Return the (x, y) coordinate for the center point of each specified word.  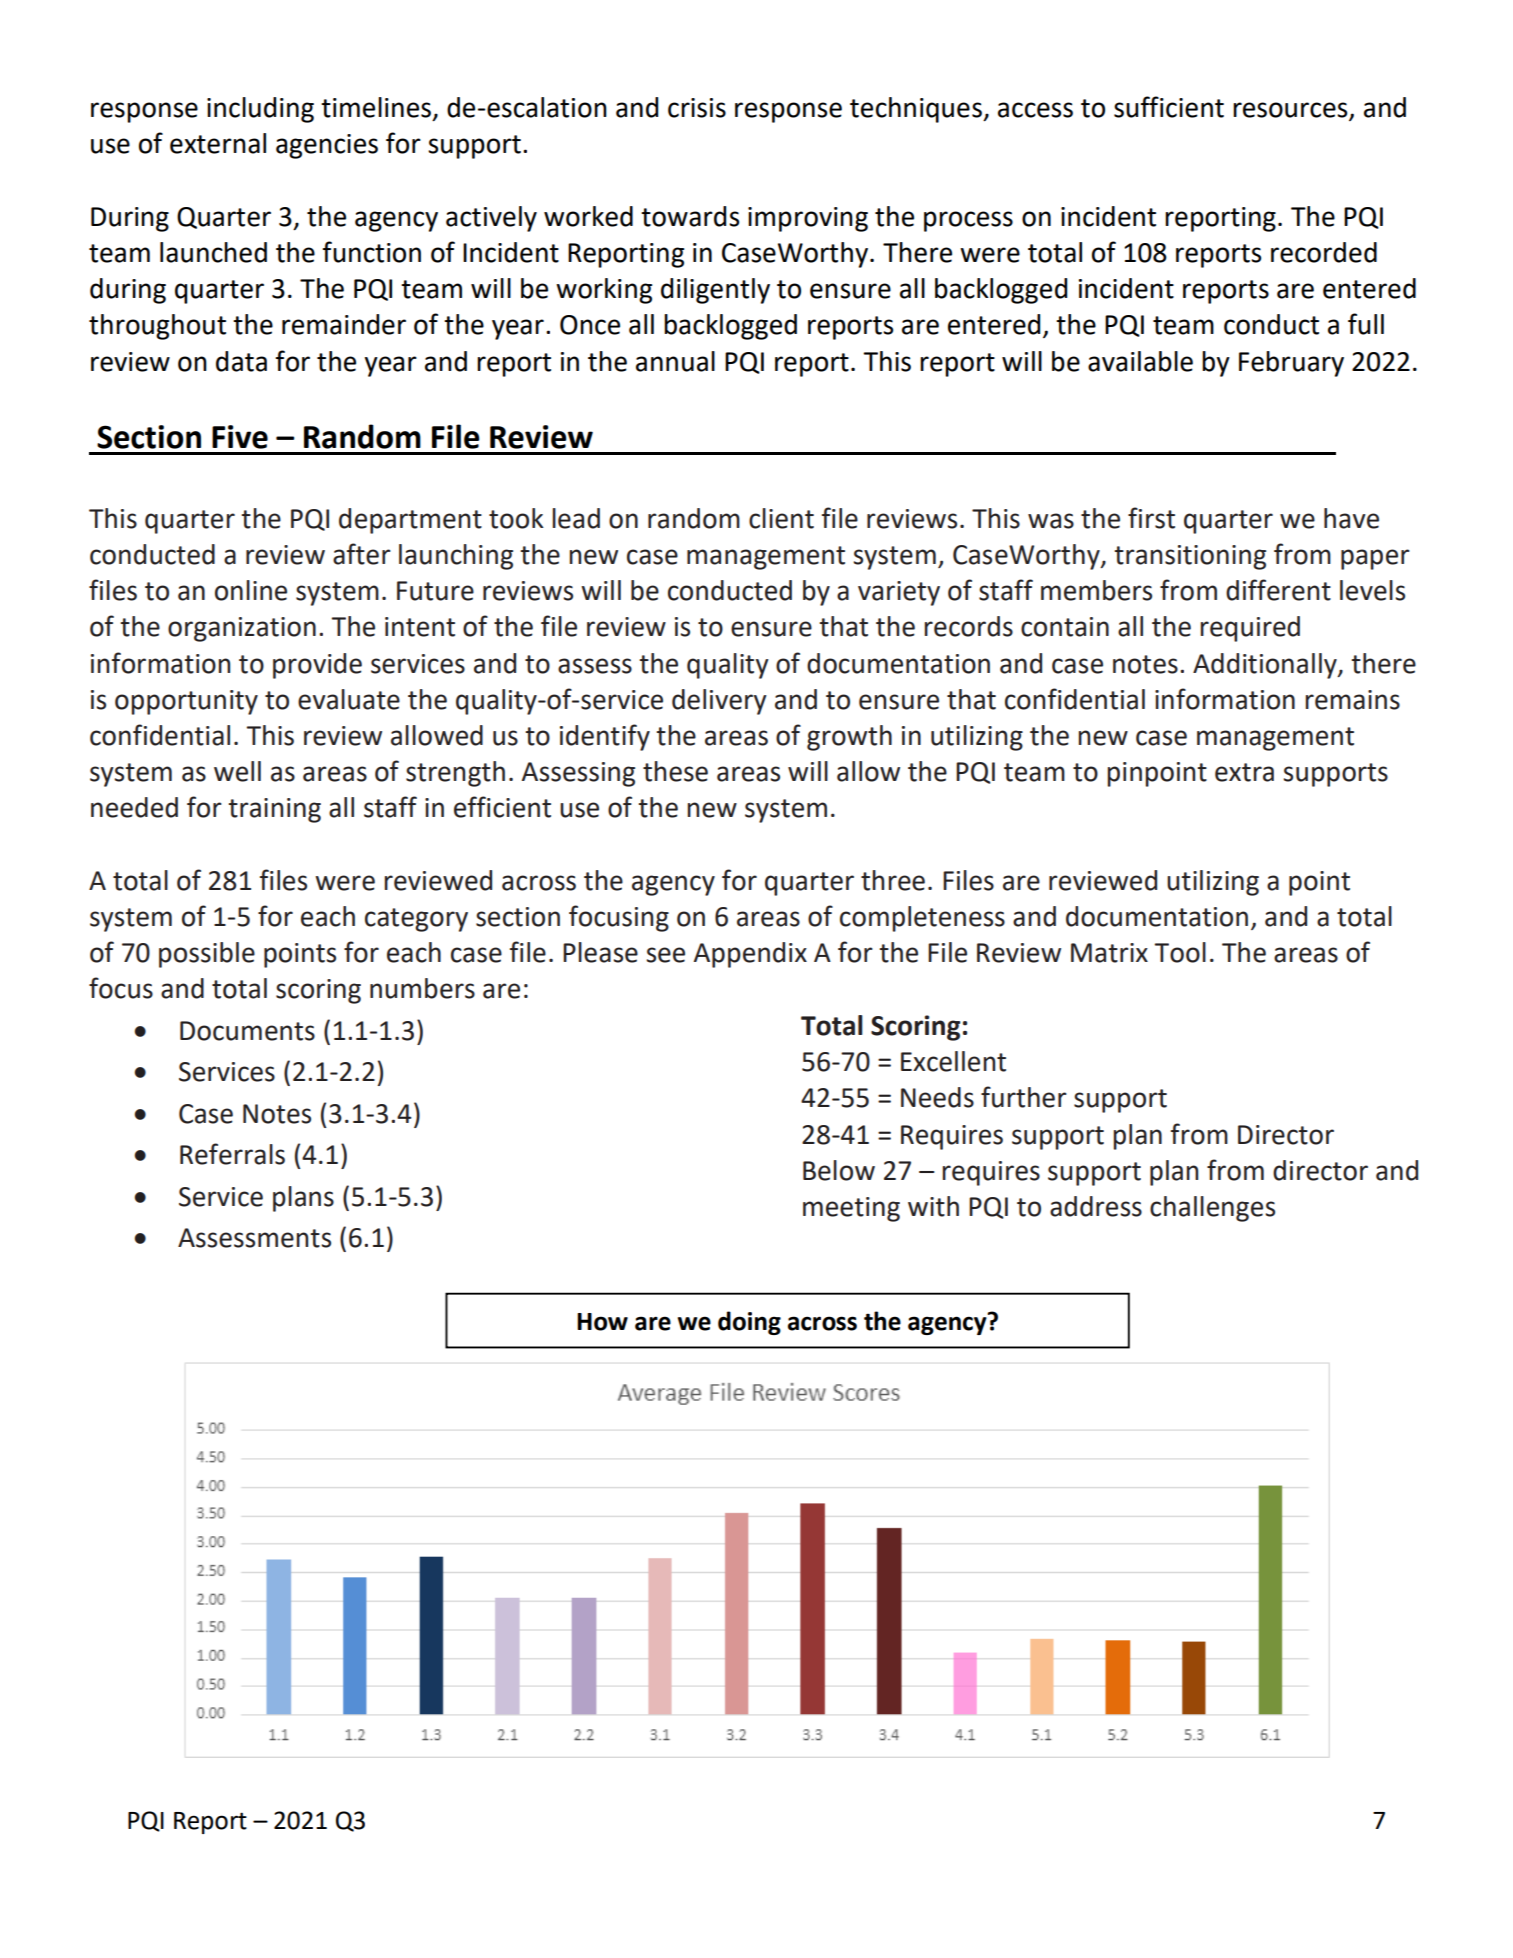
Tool (1180, 952)
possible (207, 955)
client (781, 518)
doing (749, 1323)
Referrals (232, 1154)
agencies (327, 146)
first (1151, 518)
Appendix (750, 955)
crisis (697, 108)
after (362, 554)
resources (1291, 111)
